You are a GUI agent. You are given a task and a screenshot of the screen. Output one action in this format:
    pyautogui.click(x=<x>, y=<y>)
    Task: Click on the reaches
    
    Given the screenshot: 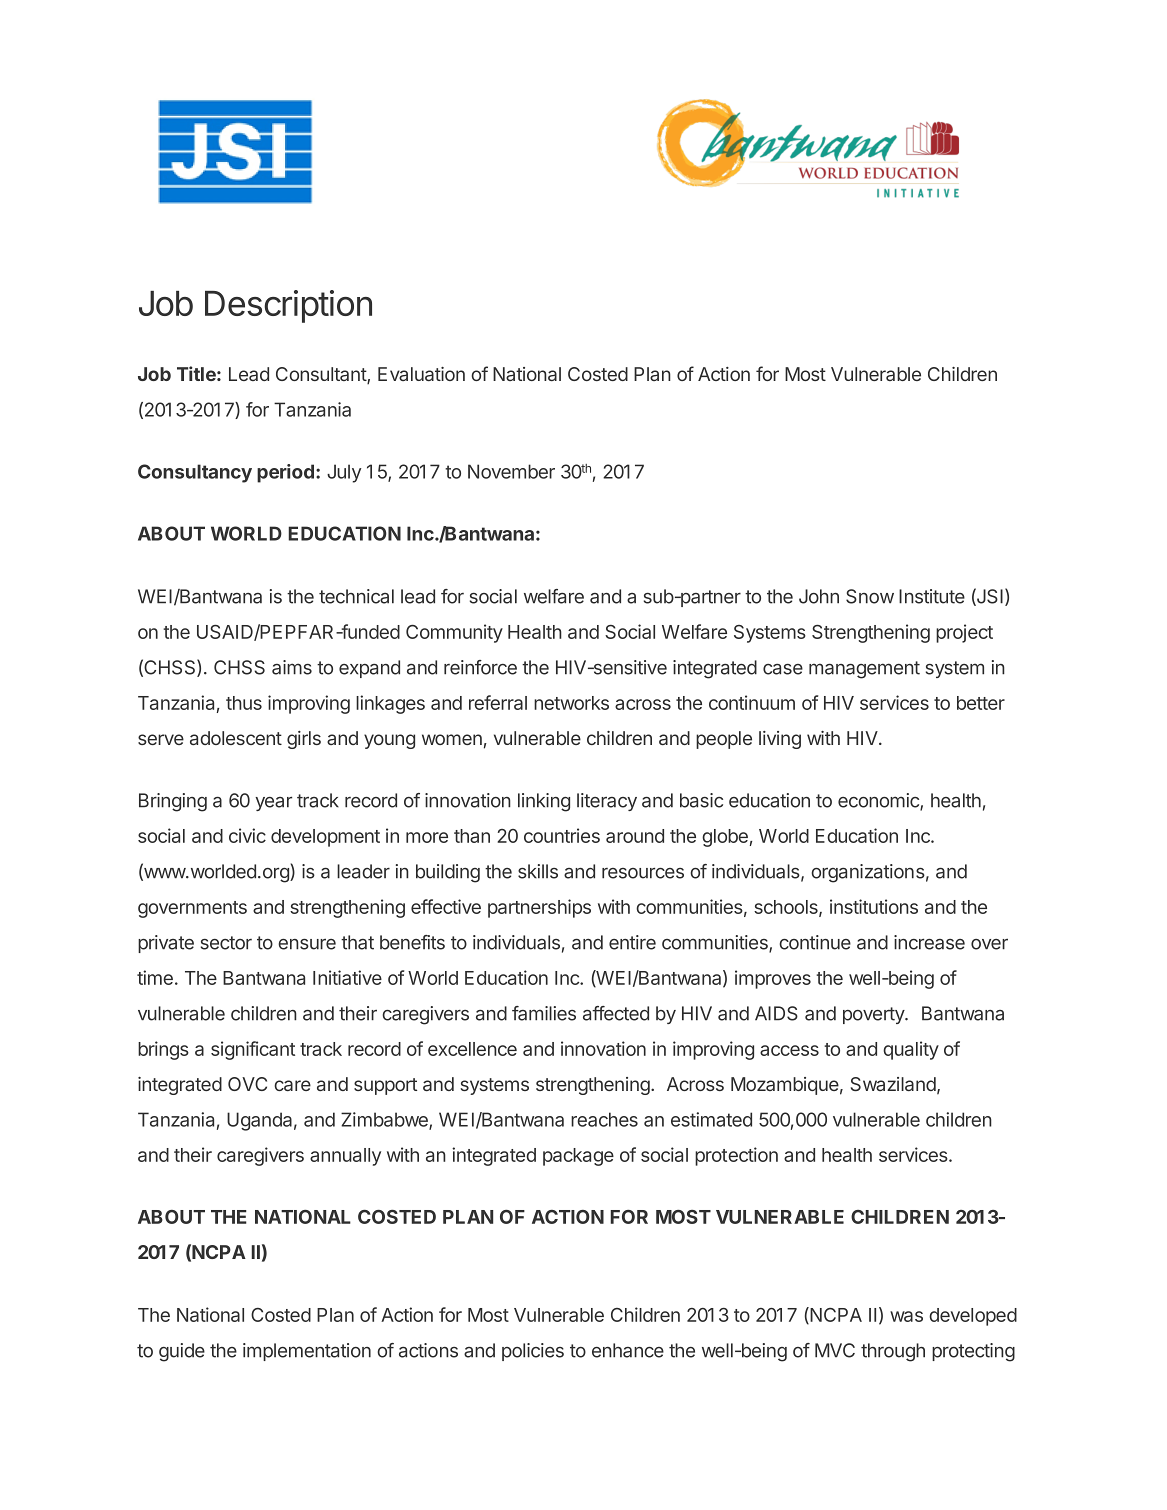 What is the action you would take?
    pyautogui.click(x=604, y=1119)
